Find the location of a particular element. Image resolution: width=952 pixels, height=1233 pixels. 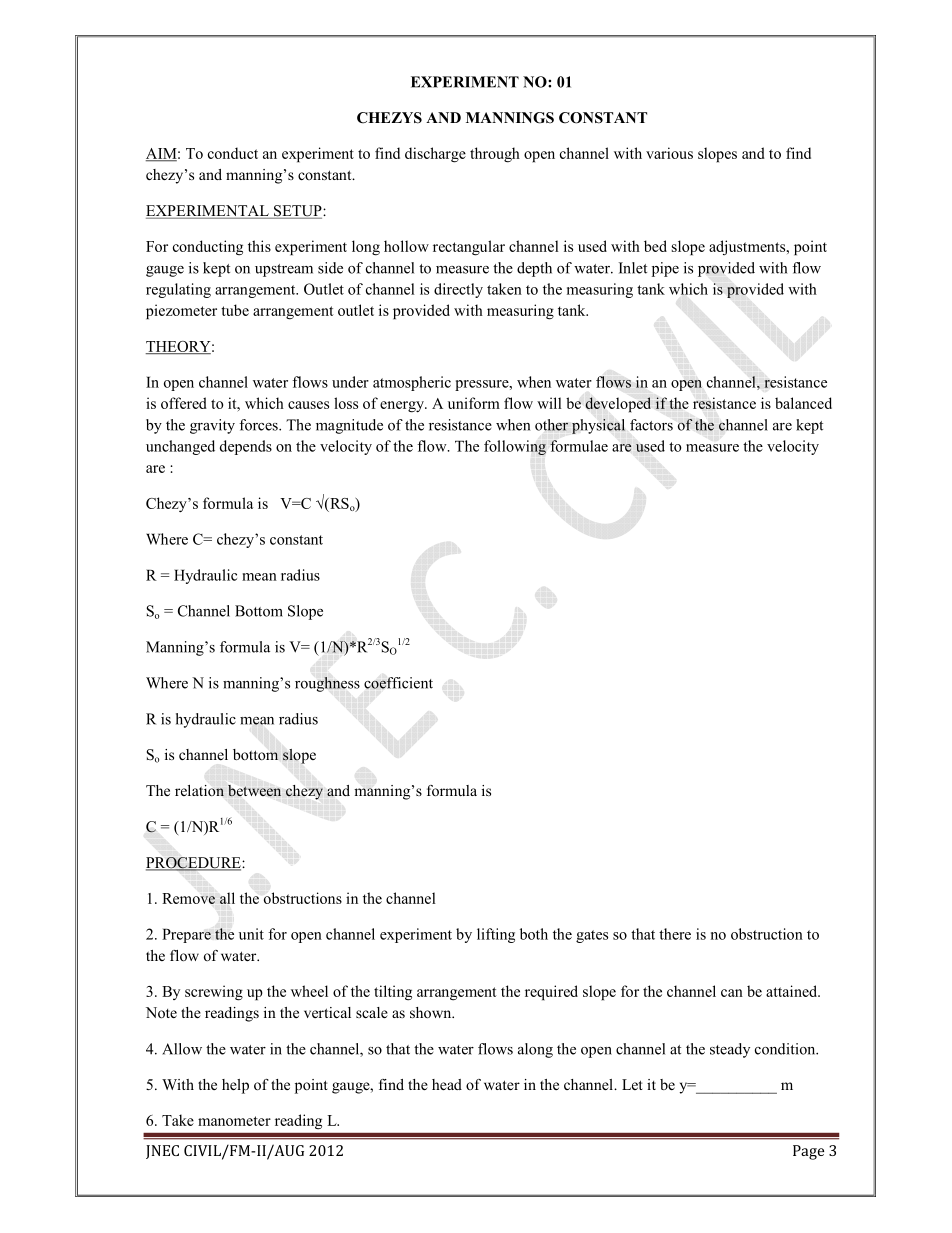

head is located at coordinates (447, 1084).
